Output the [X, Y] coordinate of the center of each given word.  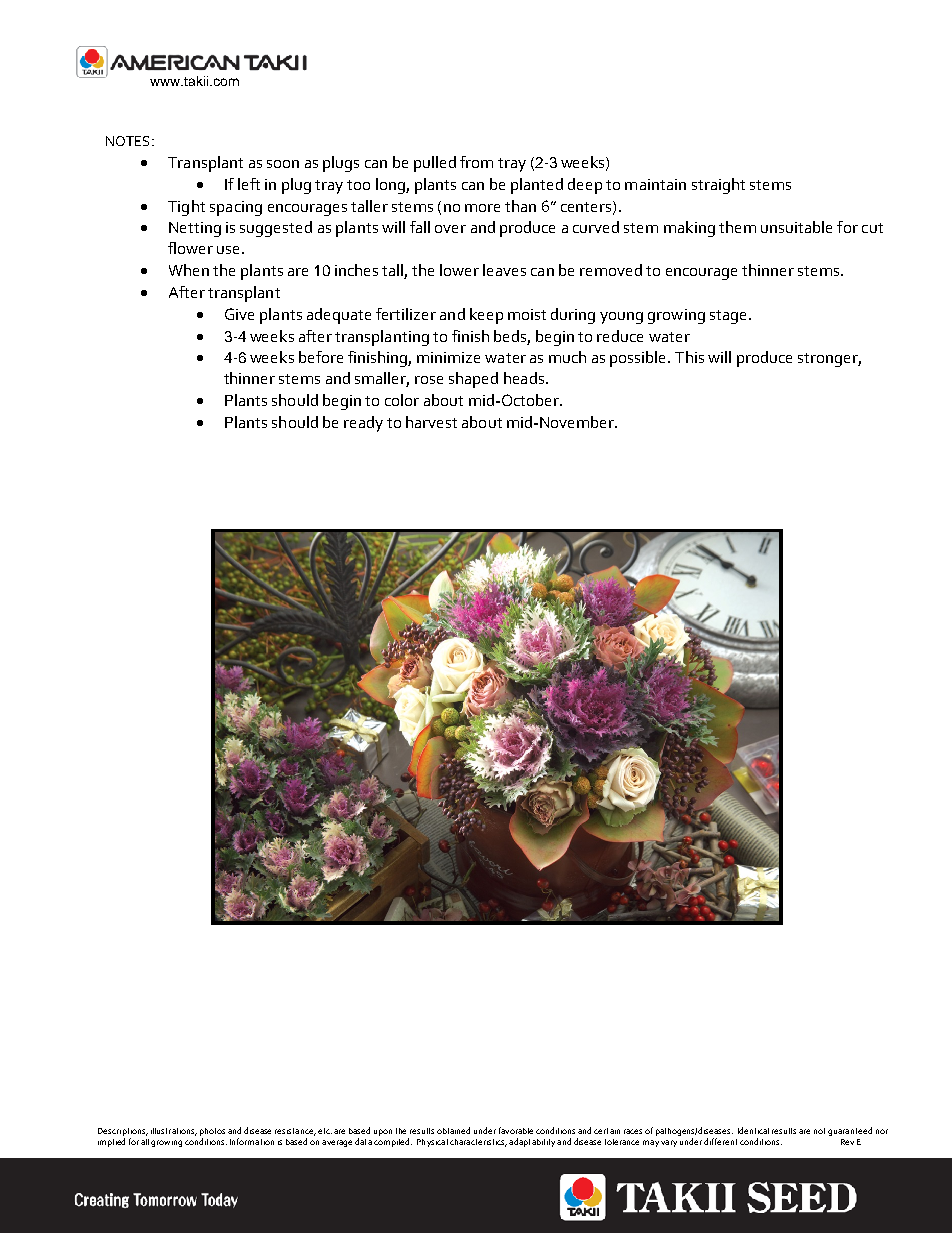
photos [212, 1132]
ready [363, 424]
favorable [516, 1130]
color [402, 400]
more [482, 208]
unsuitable [796, 227]
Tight [186, 208]
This [689, 357]
